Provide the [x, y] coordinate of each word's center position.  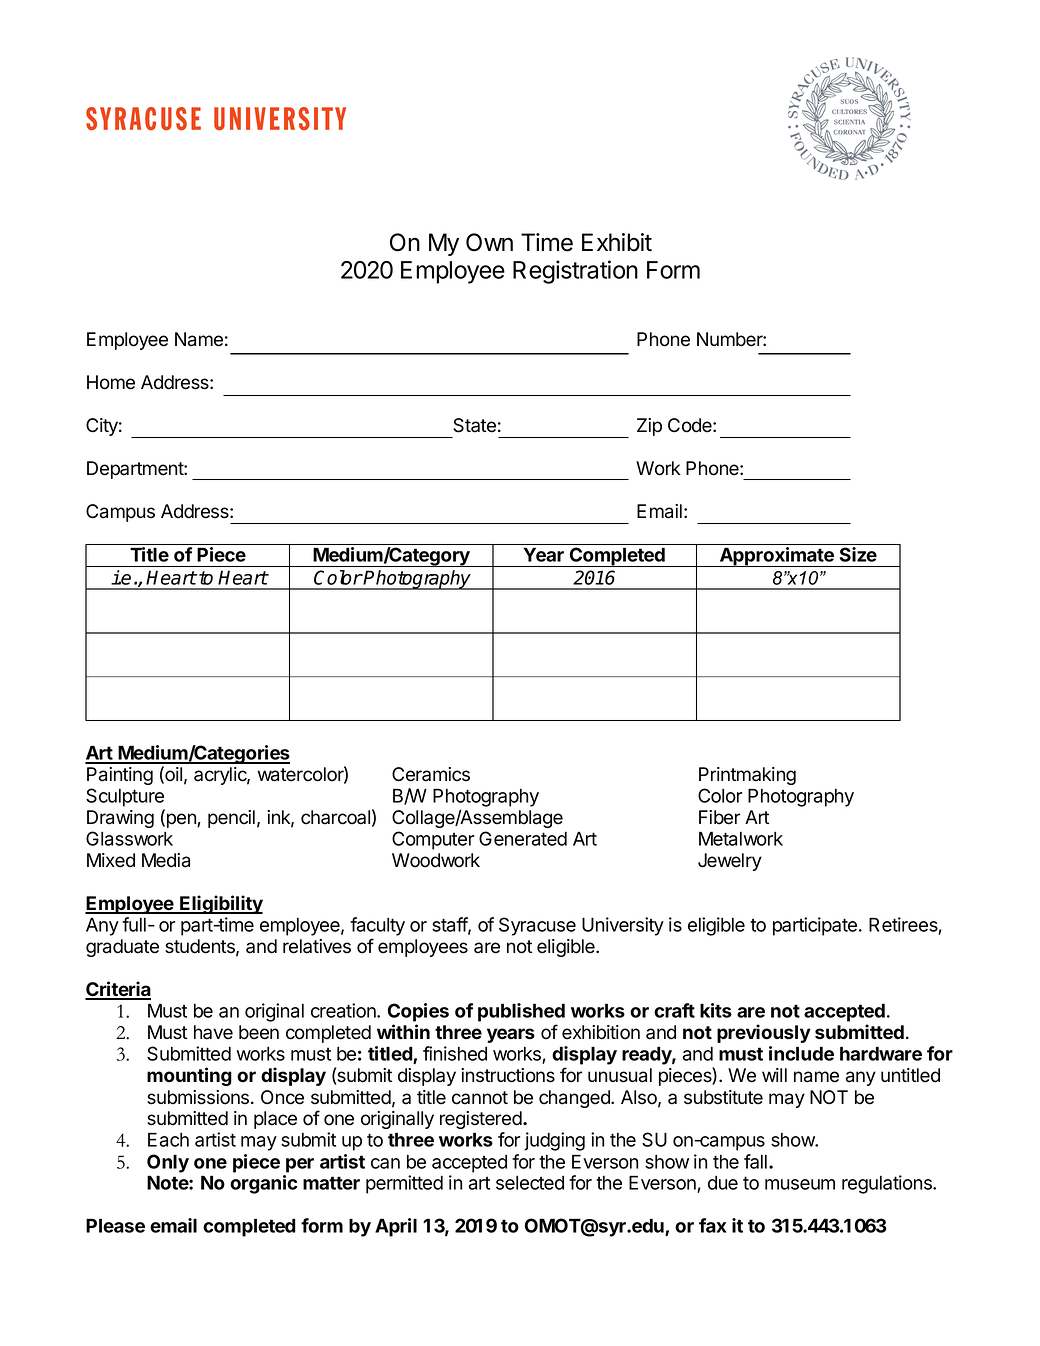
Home [111, 382]
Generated [523, 838]
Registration [575, 272]
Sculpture [125, 797]
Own [489, 242]
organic [263, 1184]
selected [530, 1182]
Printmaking [747, 776]
